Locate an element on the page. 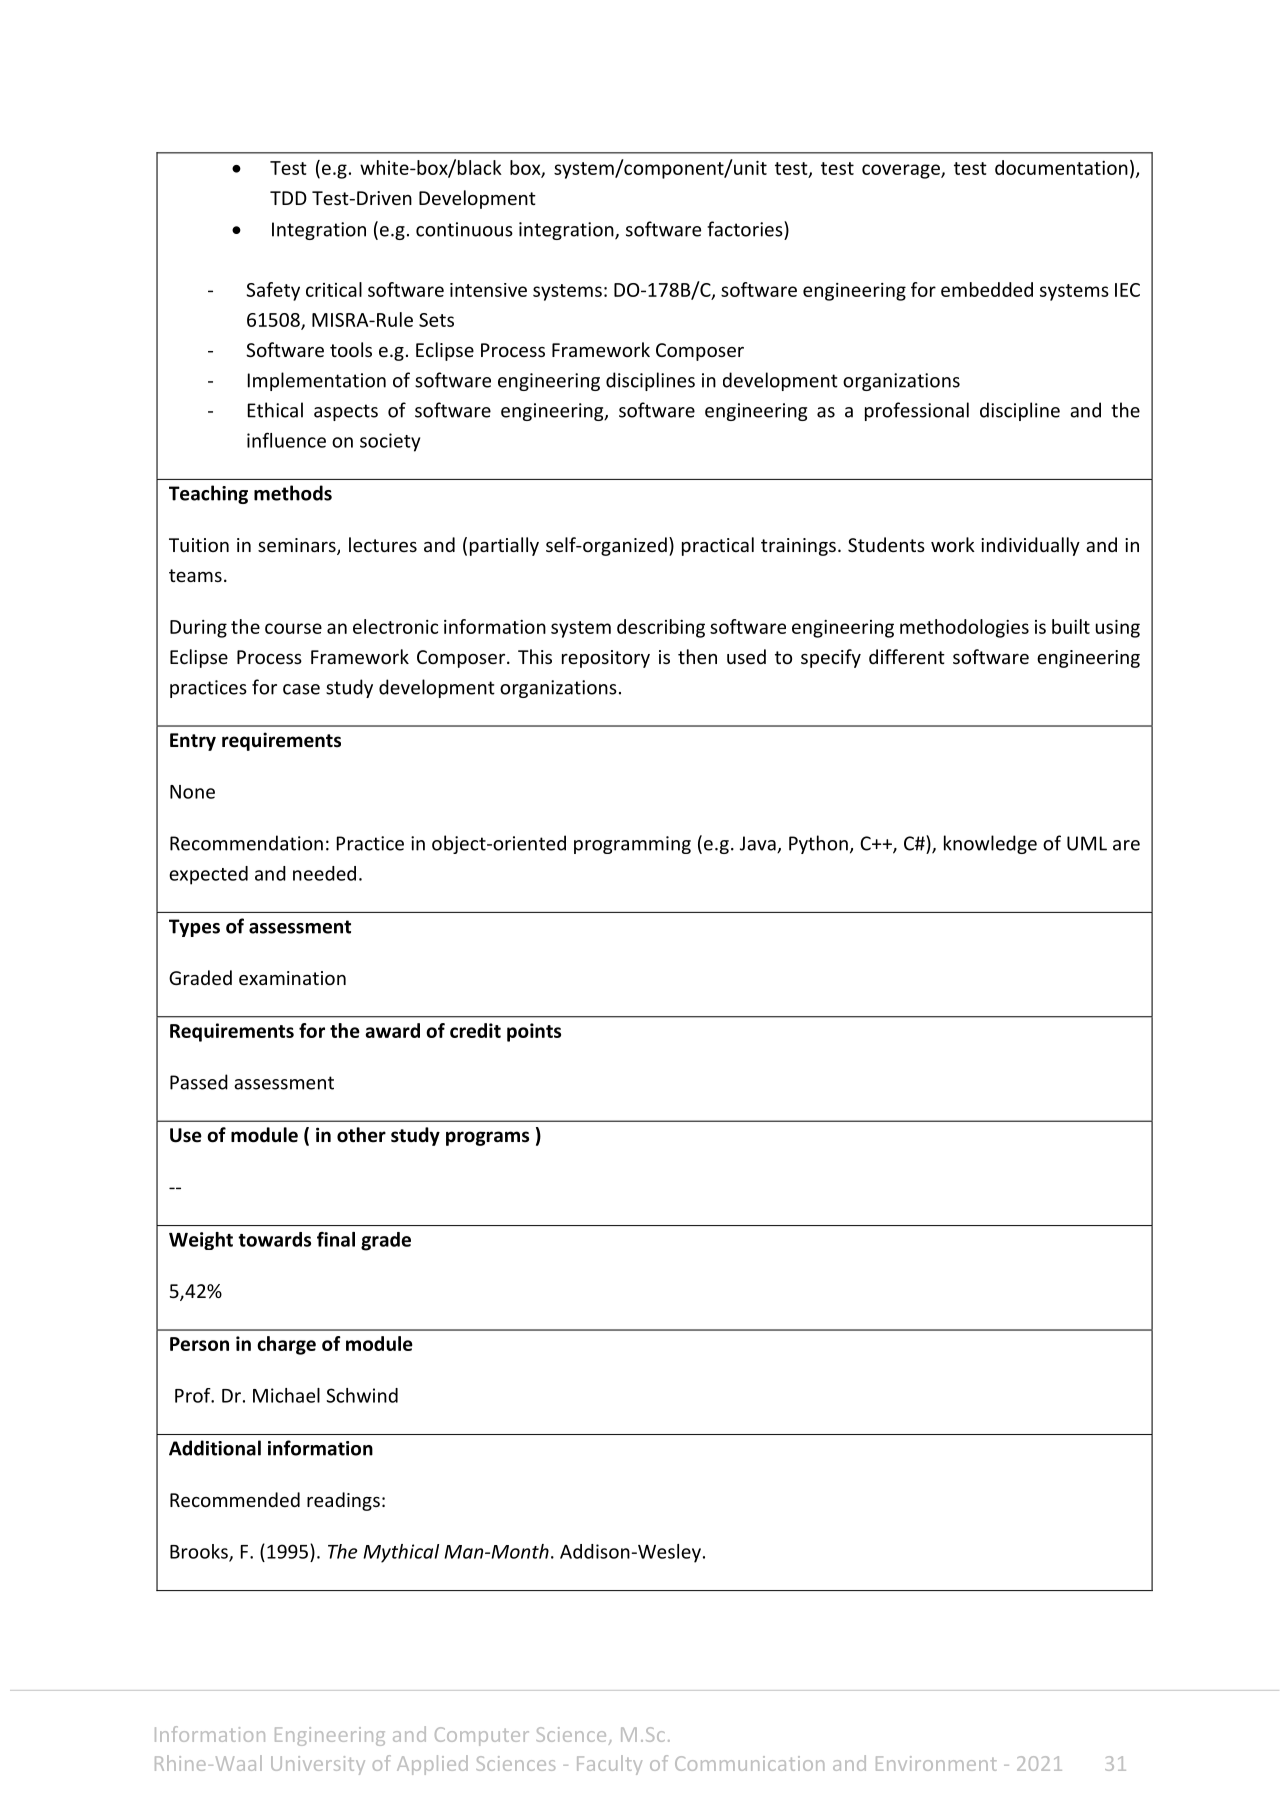 This page has width=1280, height=1810. TDD is located at coordinates (288, 198).
